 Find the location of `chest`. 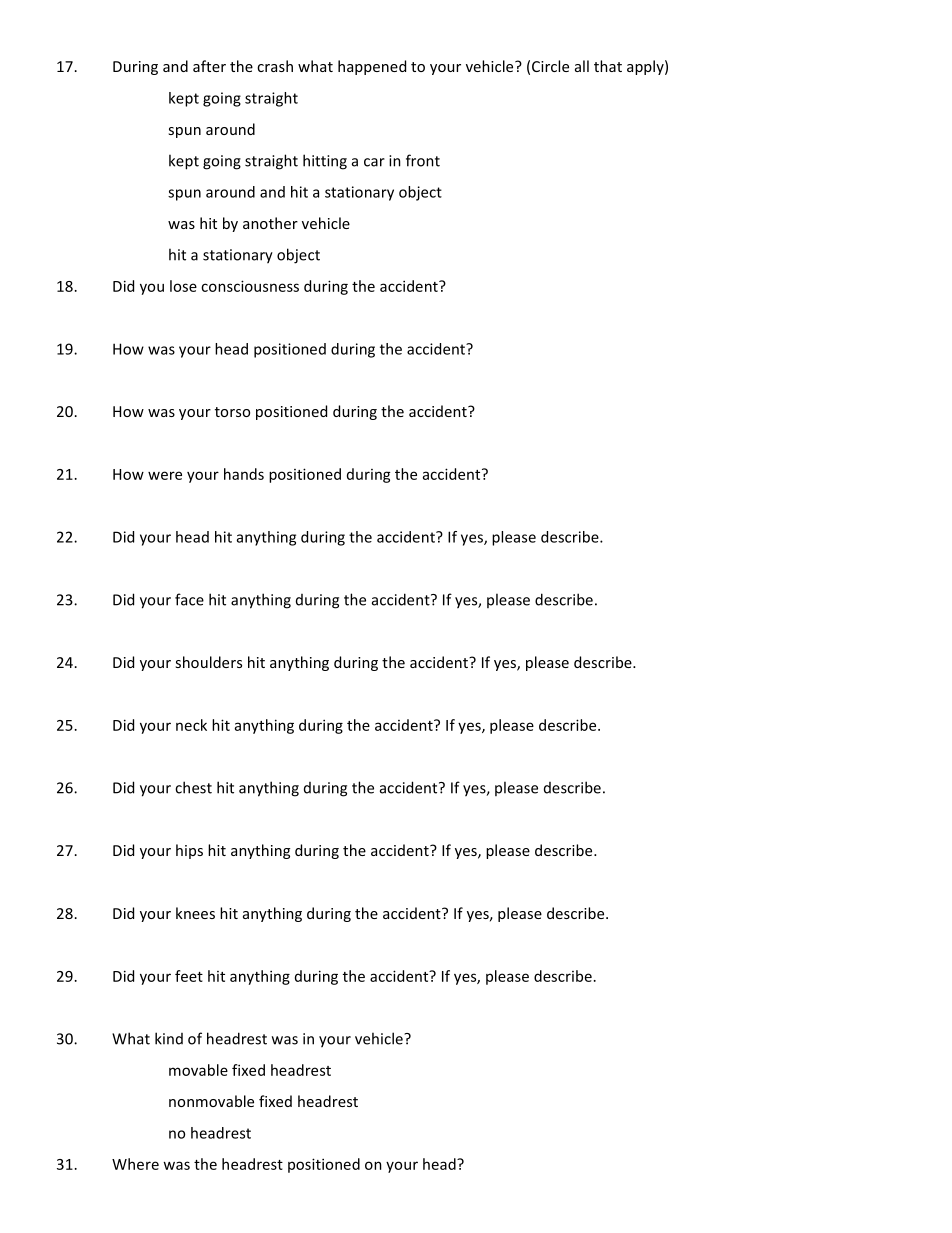

chest is located at coordinates (193, 787).
